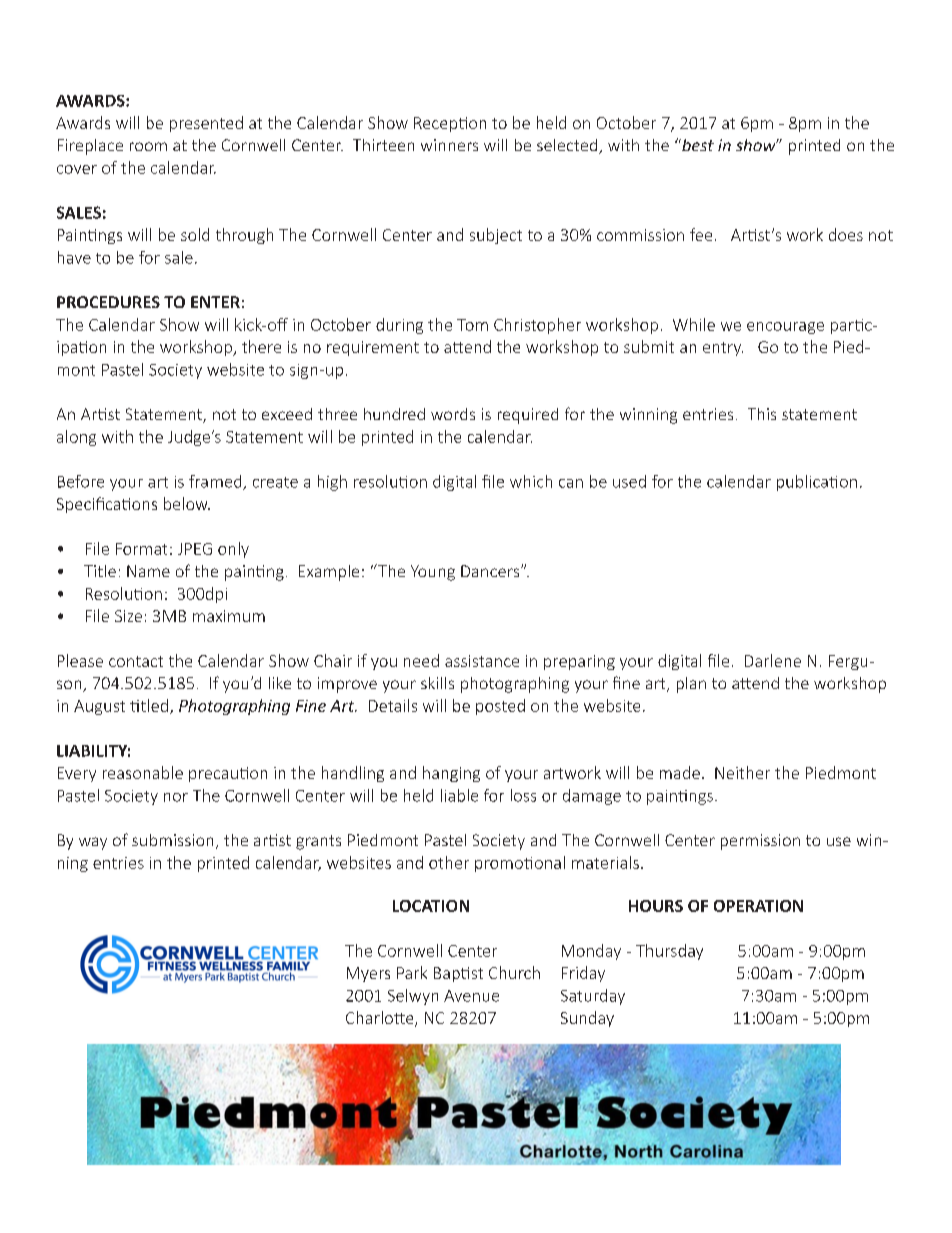 Image resolution: width=952 pixels, height=1233 pixels. Describe the element at coordinates (449, 145) in the document. I see `winners` at that location.
